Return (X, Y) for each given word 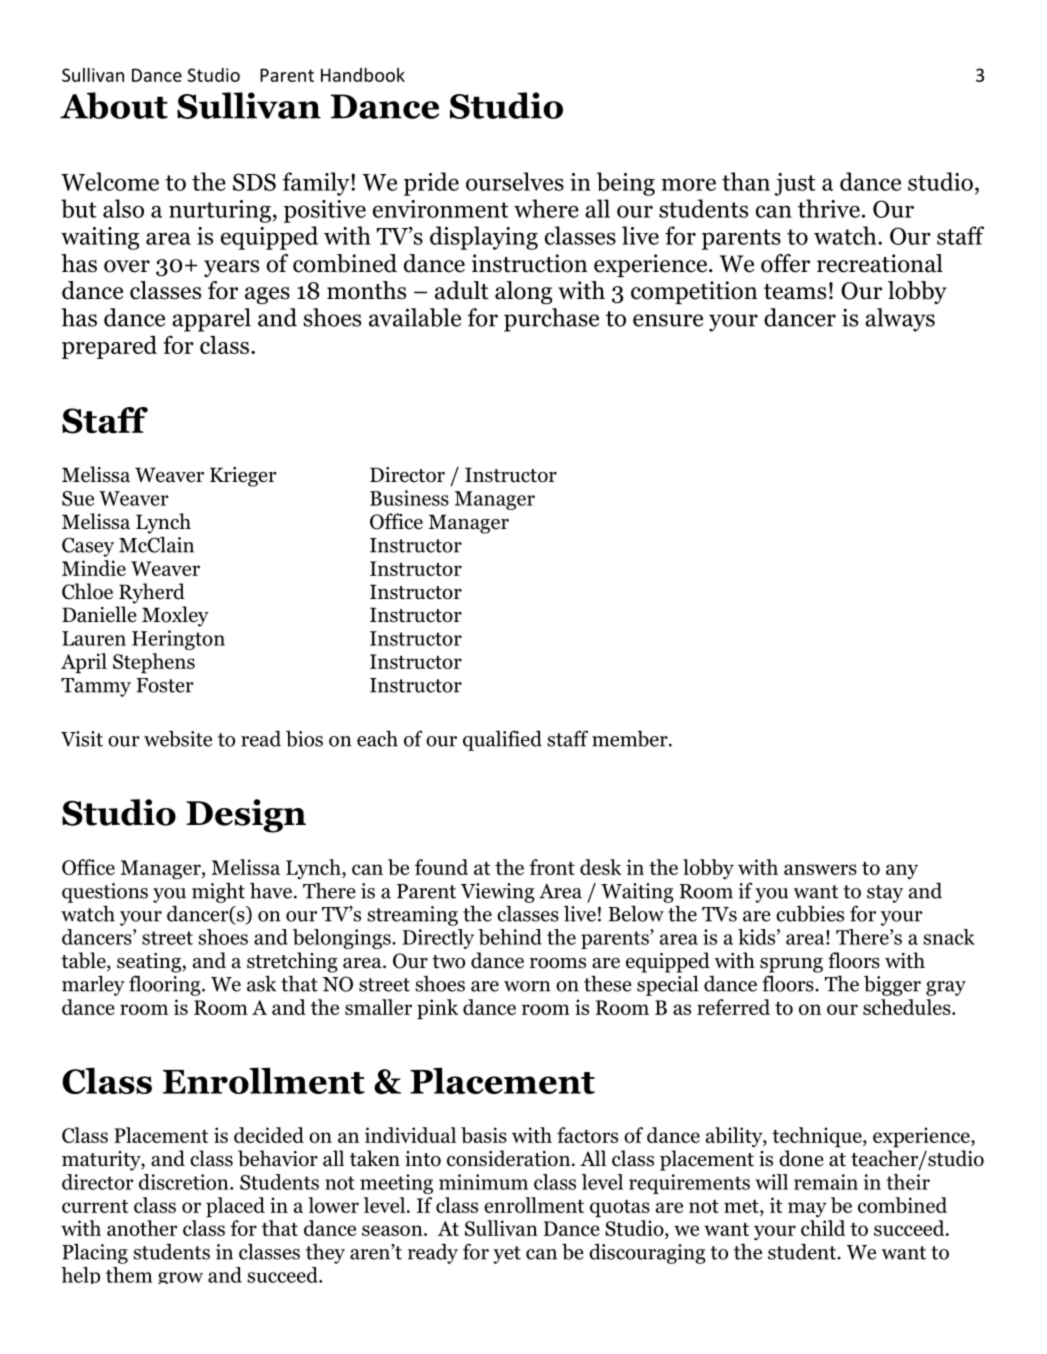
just (795, 184)
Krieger (243, 477)
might (218, 893)
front (552, 867)
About (114, 105)
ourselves (515, 181)
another (142, 1228)
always (900, 320)
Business (409, 498)
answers (820, 869)
